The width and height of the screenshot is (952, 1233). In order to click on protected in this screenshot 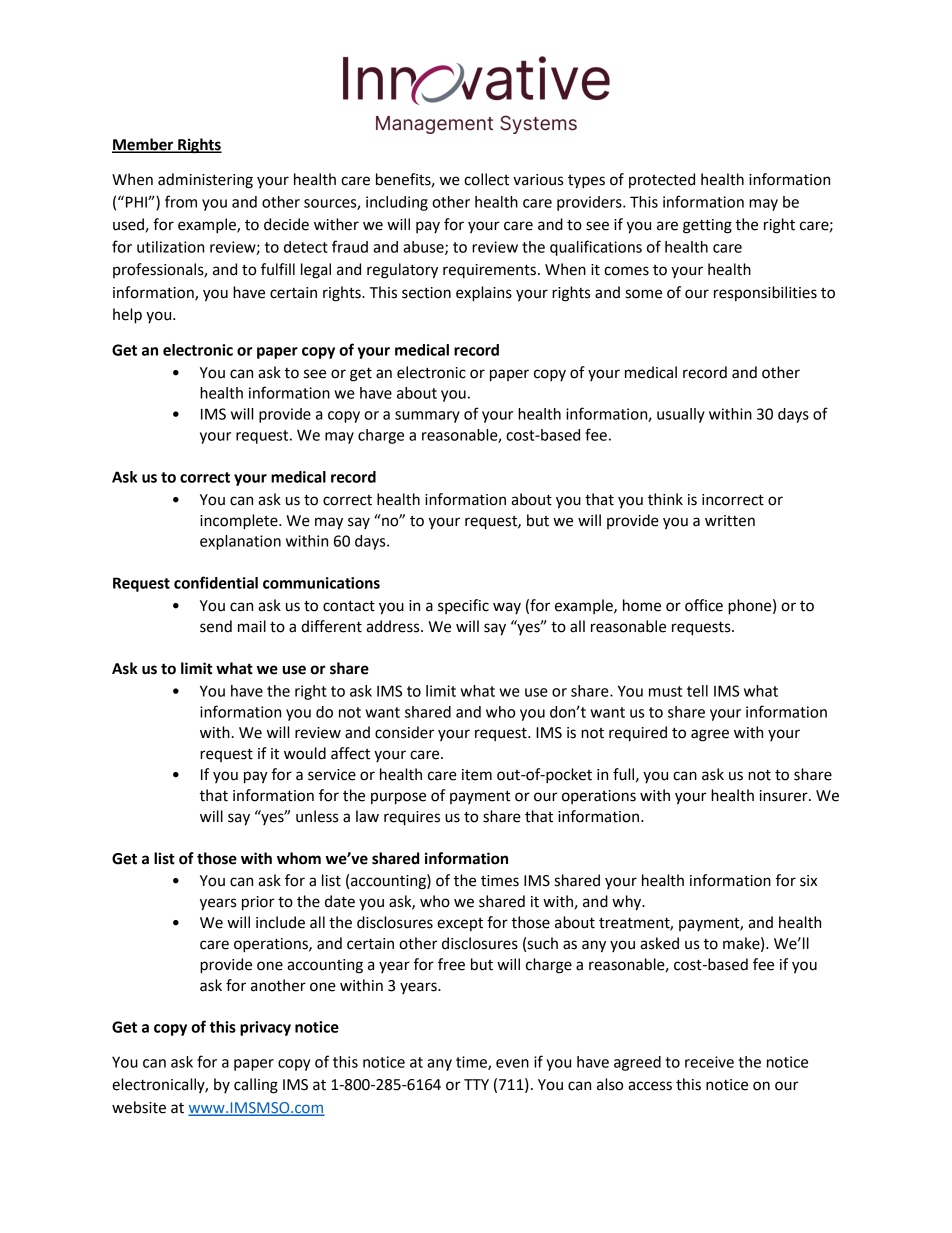, I will do `click(662, 180)`.
